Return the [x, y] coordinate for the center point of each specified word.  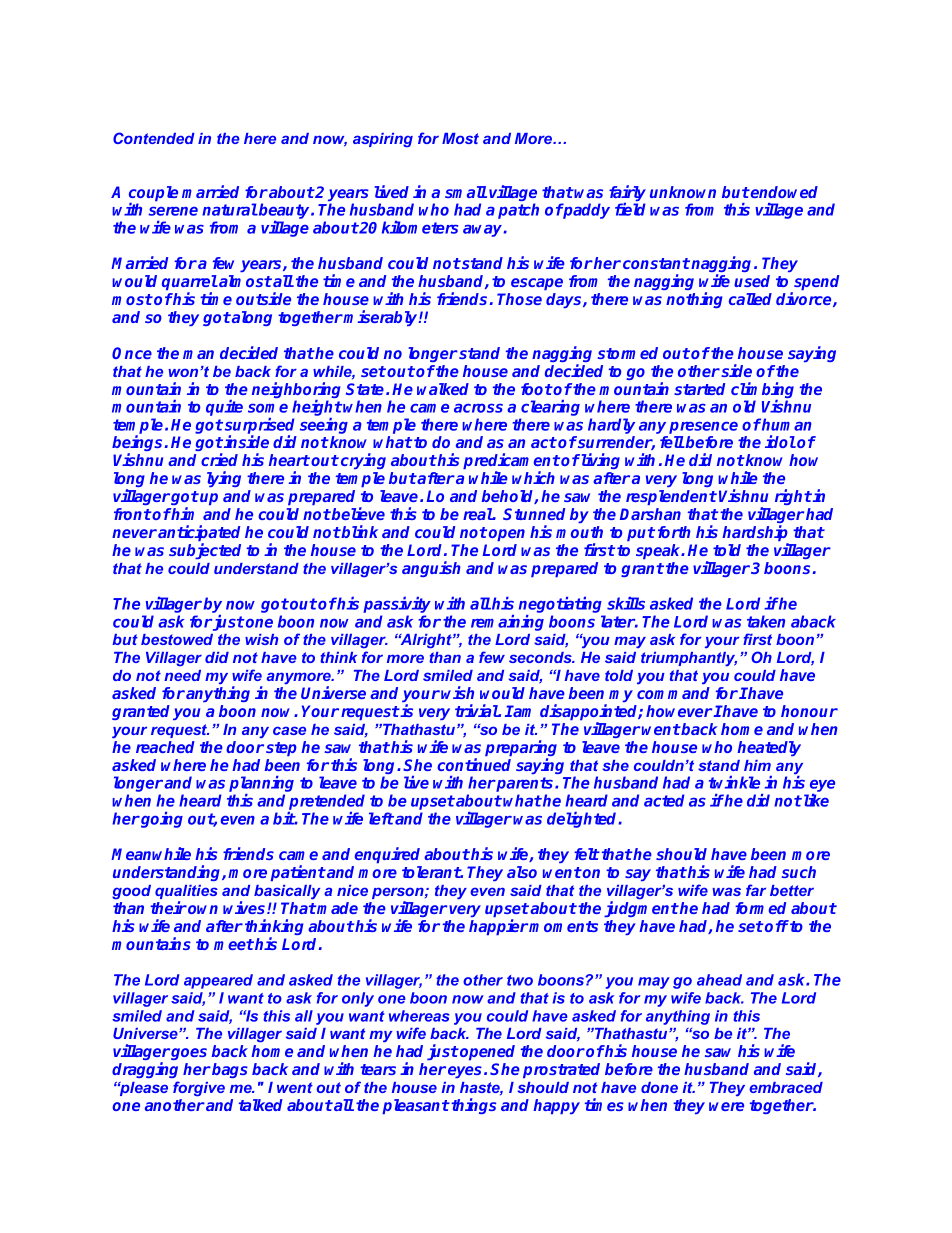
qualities [186, 893]
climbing [762, 391]
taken [766, 621]
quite [224, 408]
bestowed [177, 639]
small [466, 192]
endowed [783, 192]
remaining [507, 623]
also [522, 872]
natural [230, 209]
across [478, 408]
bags [229, 1070]
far [756, 890]
